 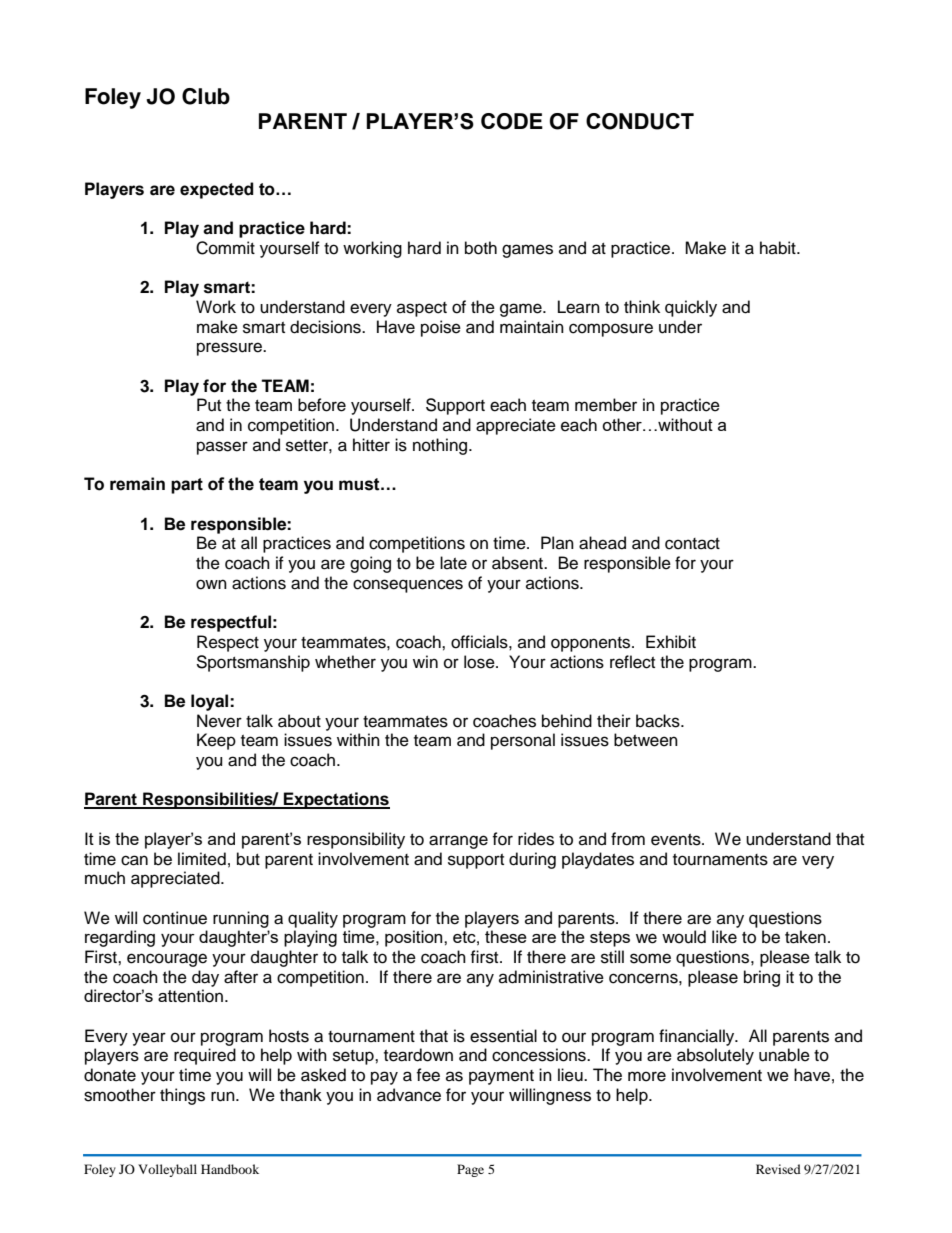 I want to click on CONDUCT, so click(x=640, y=121).
